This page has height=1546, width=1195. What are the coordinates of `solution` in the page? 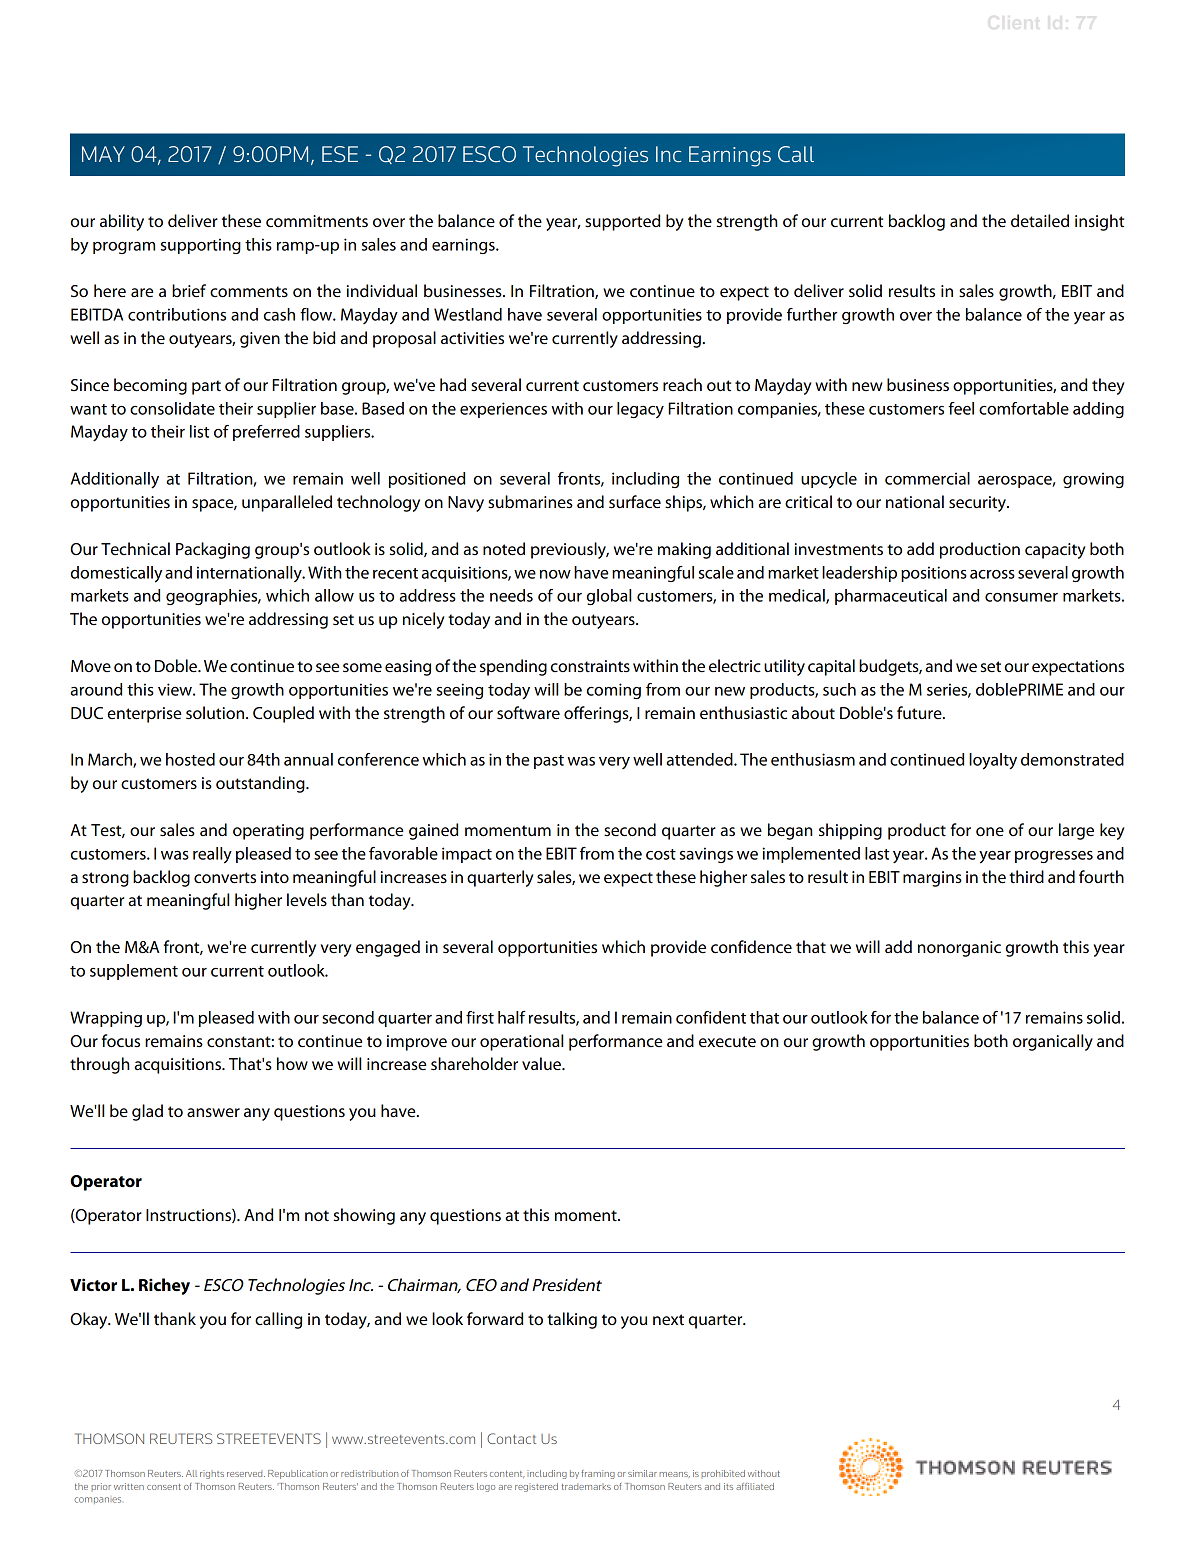 It's located at (216, 713).
